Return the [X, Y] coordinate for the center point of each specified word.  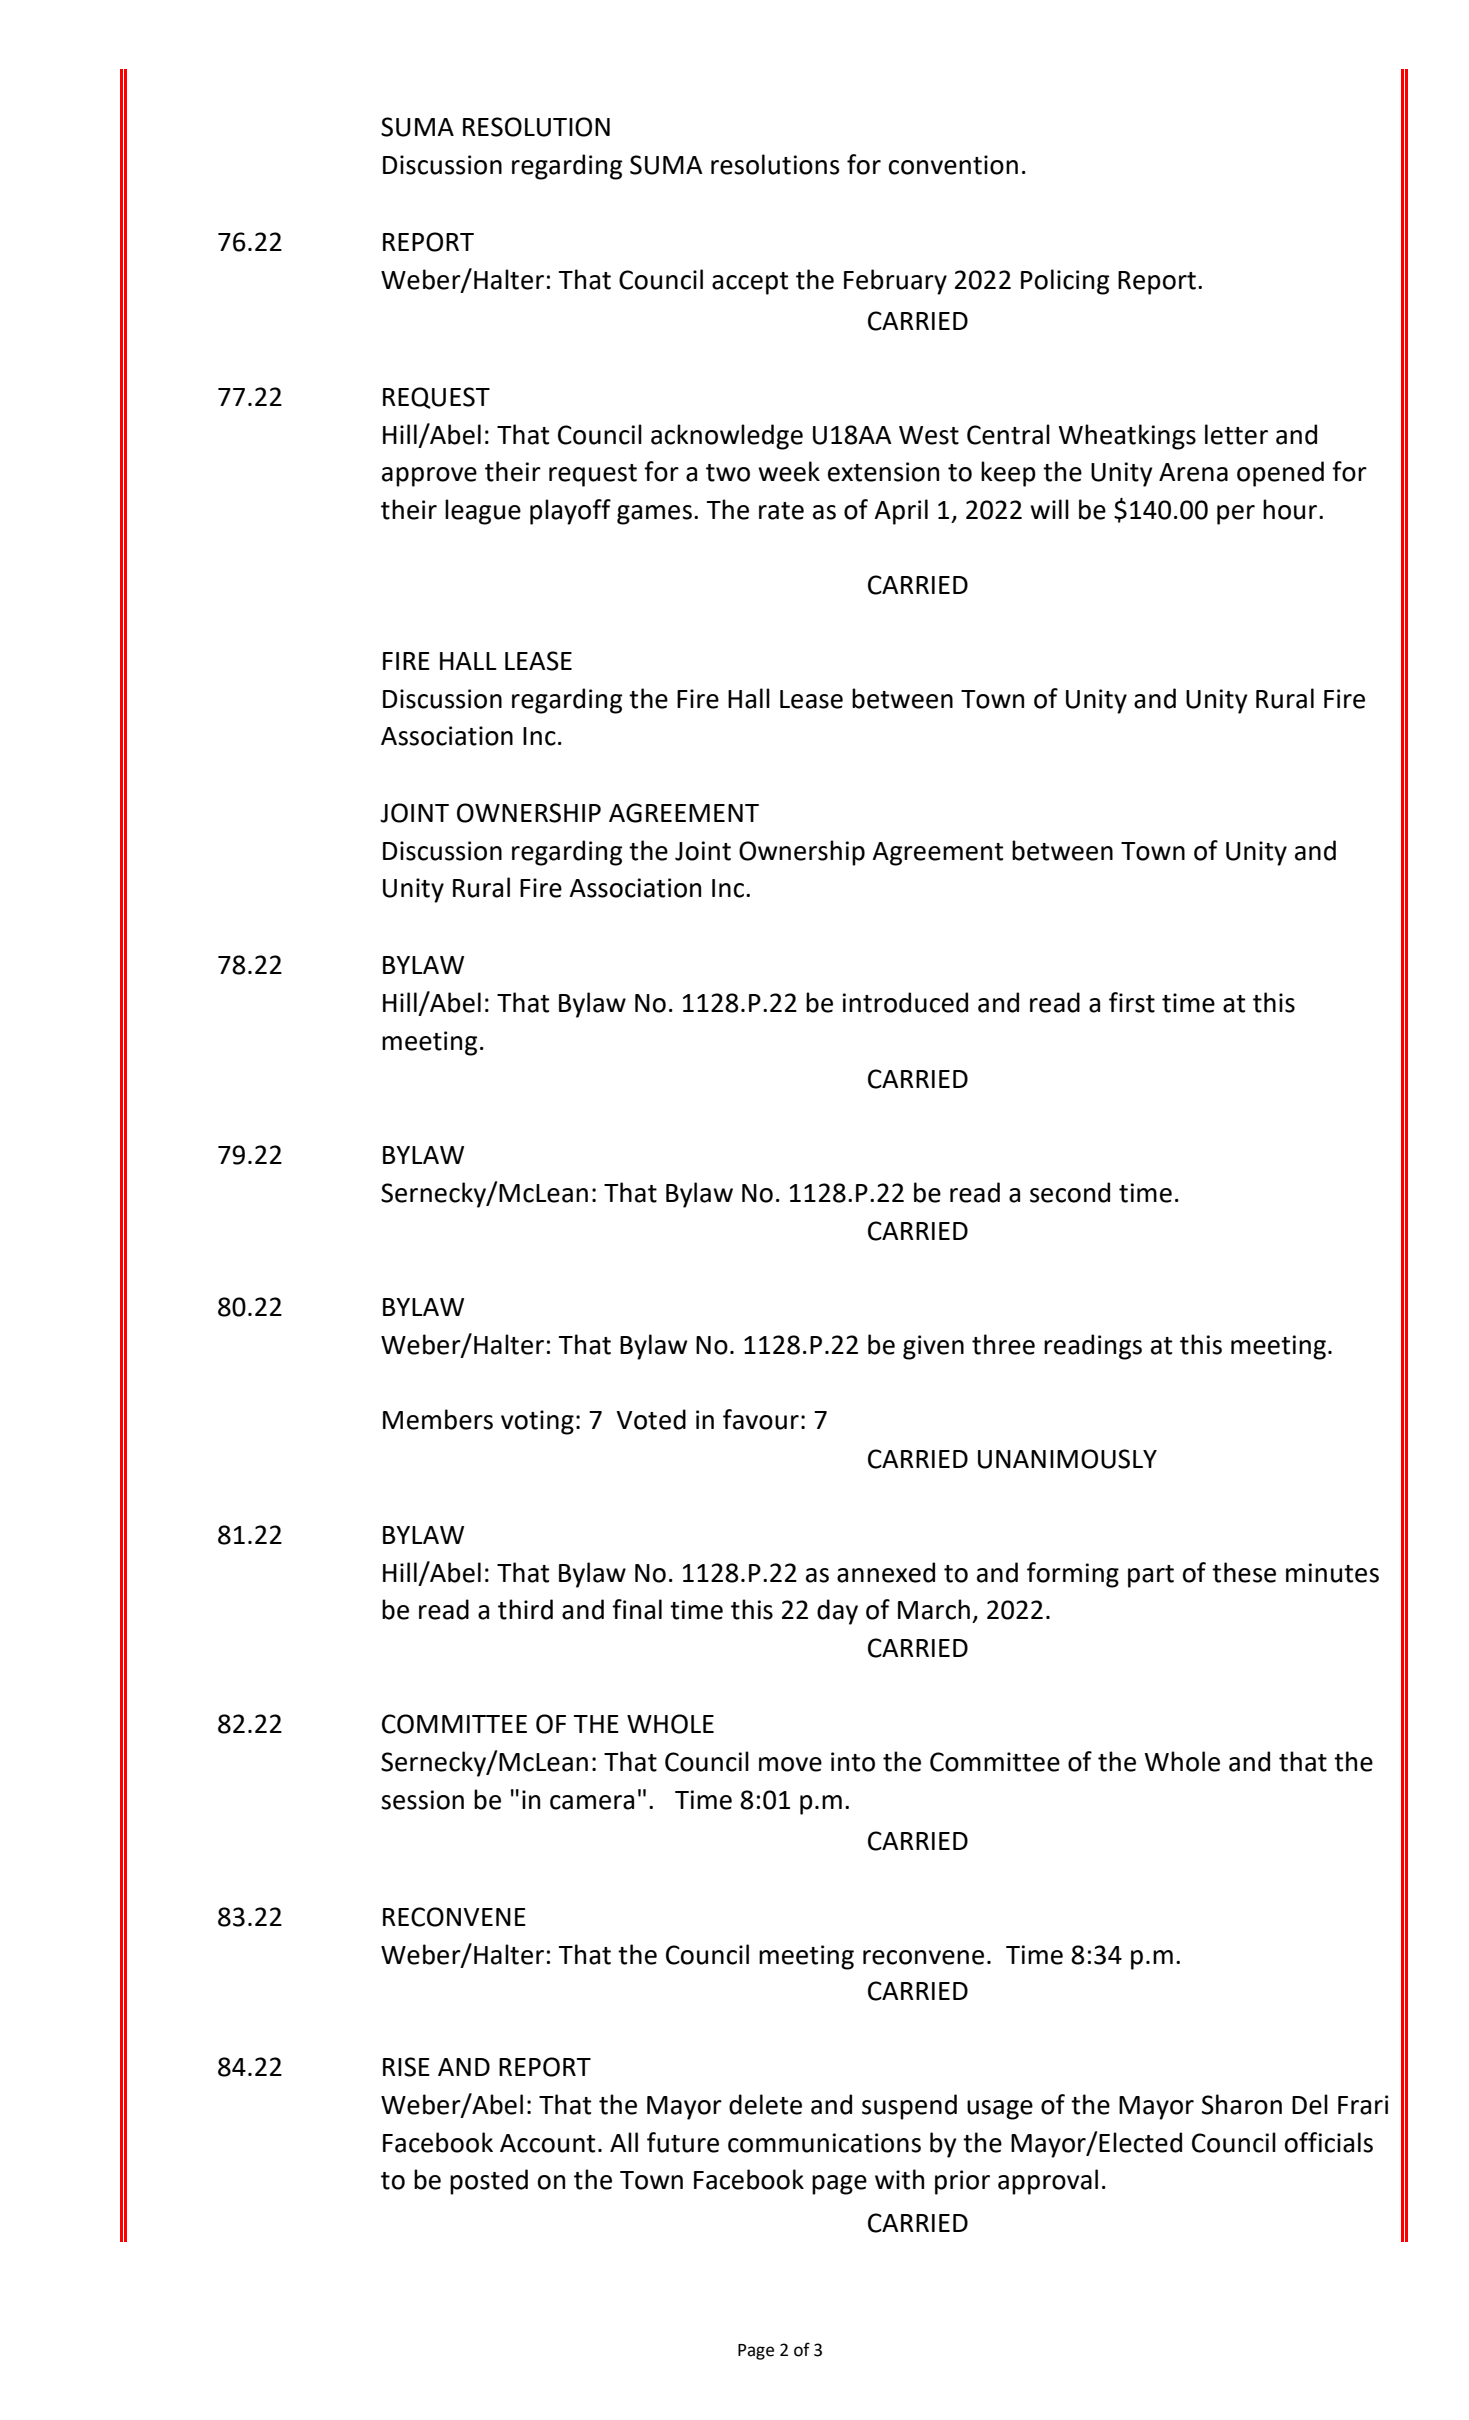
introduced [905, 1002]
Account [547, 2143]
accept [750, 283]
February [895, 282]
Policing [1065, 282]
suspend [909, 2107]
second [1070, 1192]
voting [537, 1422]
